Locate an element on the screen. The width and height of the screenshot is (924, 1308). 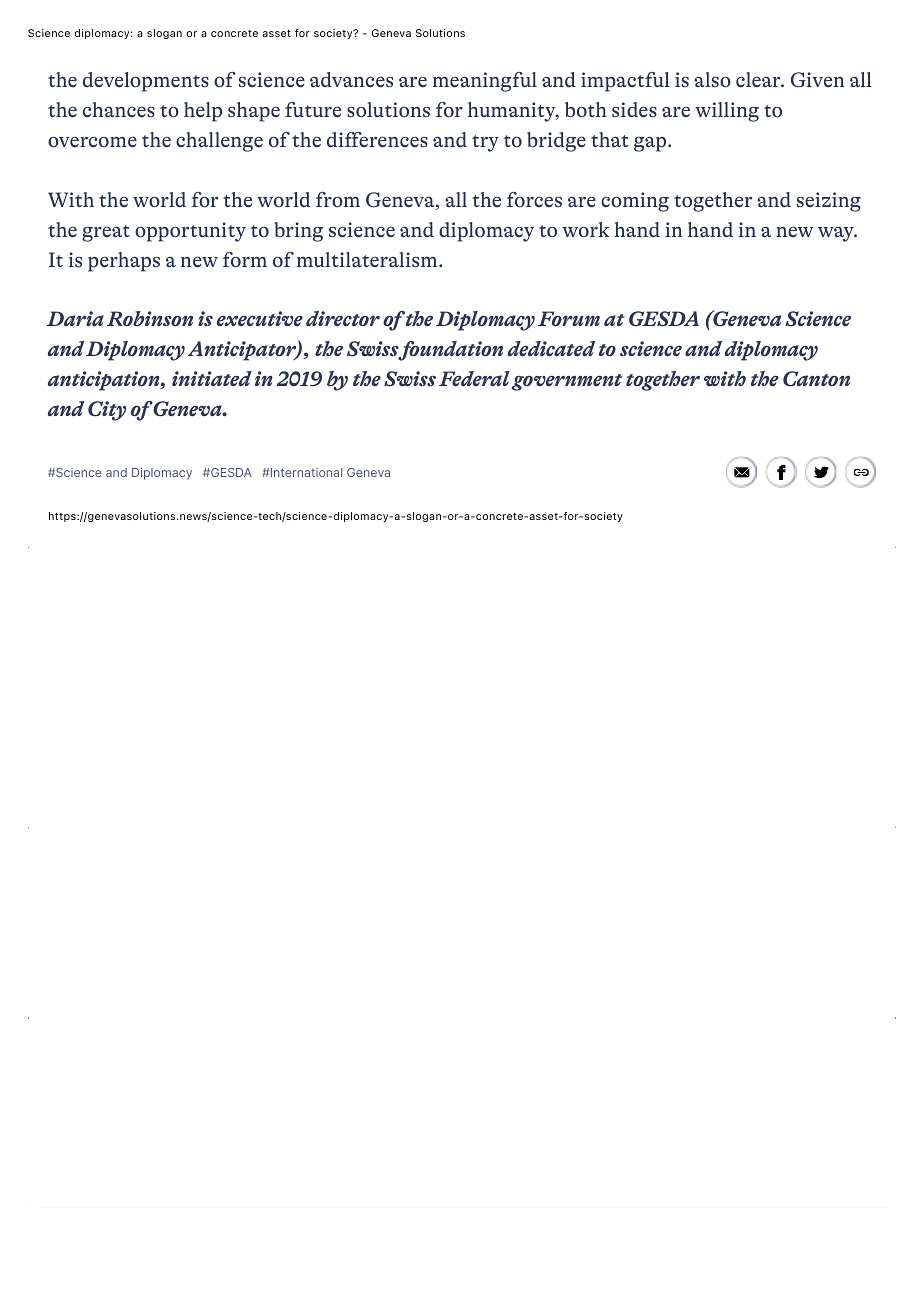
Federal is located at coordinates (474, 379).
